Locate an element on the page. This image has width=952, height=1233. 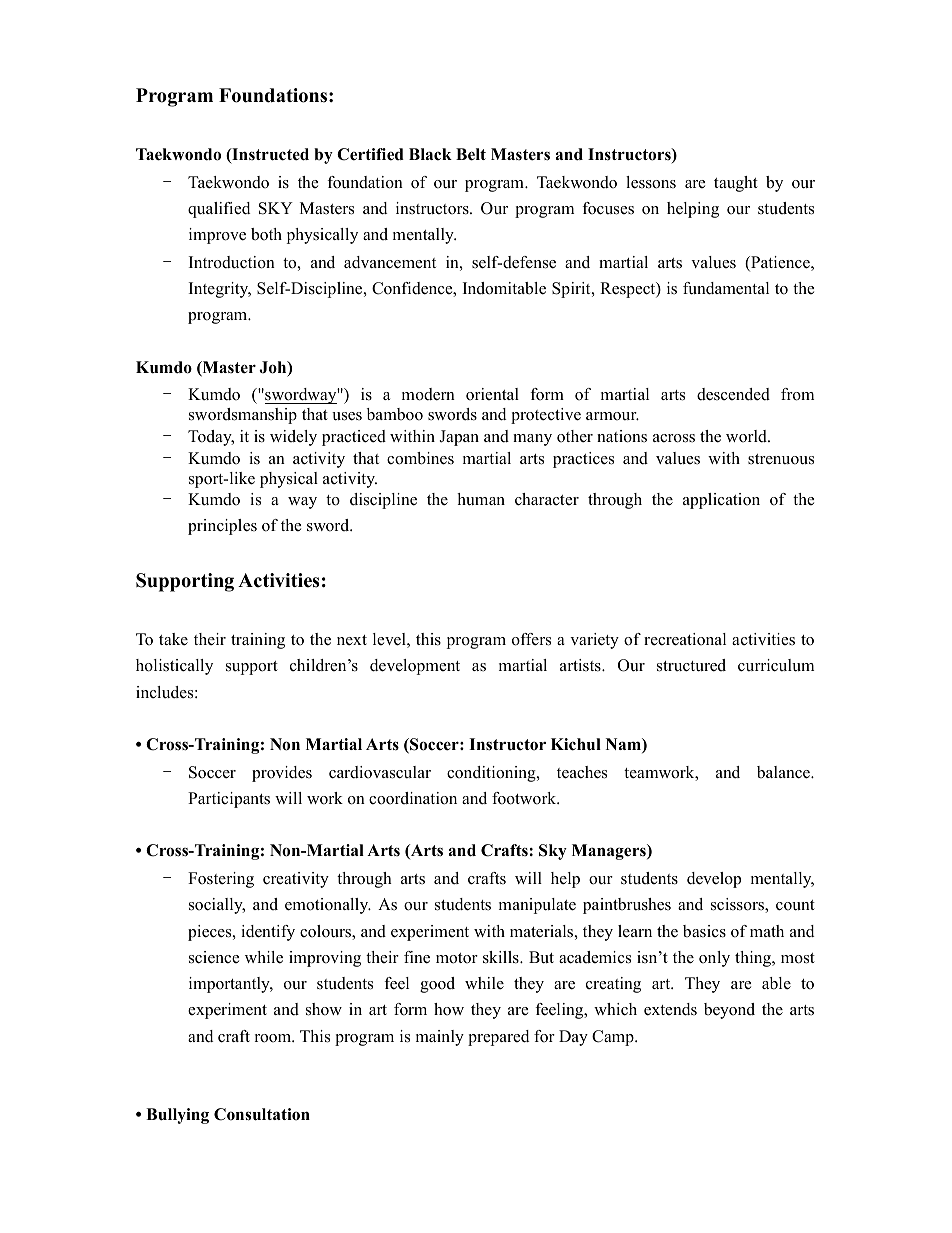
Belt is located at coordinates (471, 154).
